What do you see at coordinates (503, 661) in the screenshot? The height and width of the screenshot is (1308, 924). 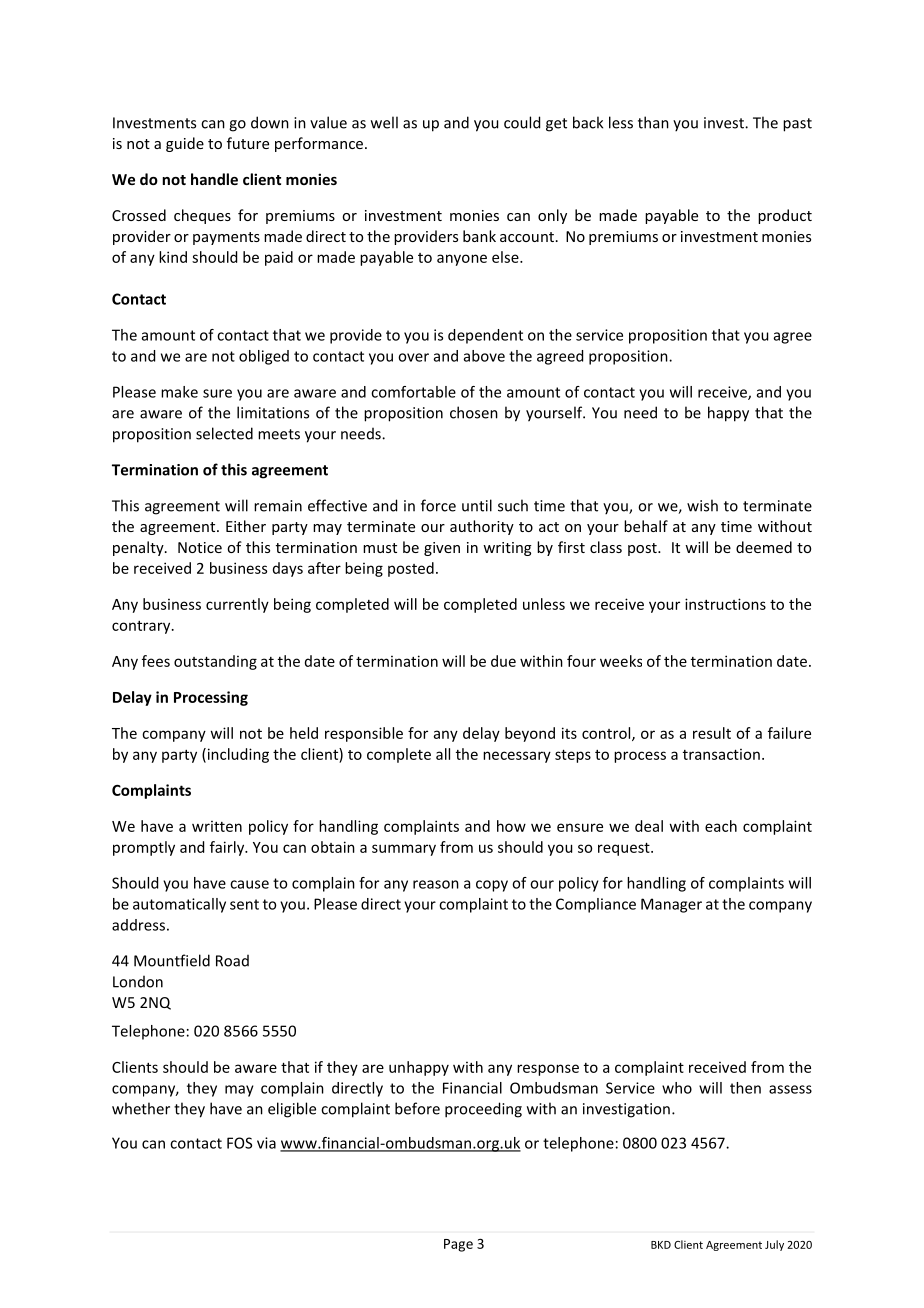 I see `due` at bounding box center [503, 661].
